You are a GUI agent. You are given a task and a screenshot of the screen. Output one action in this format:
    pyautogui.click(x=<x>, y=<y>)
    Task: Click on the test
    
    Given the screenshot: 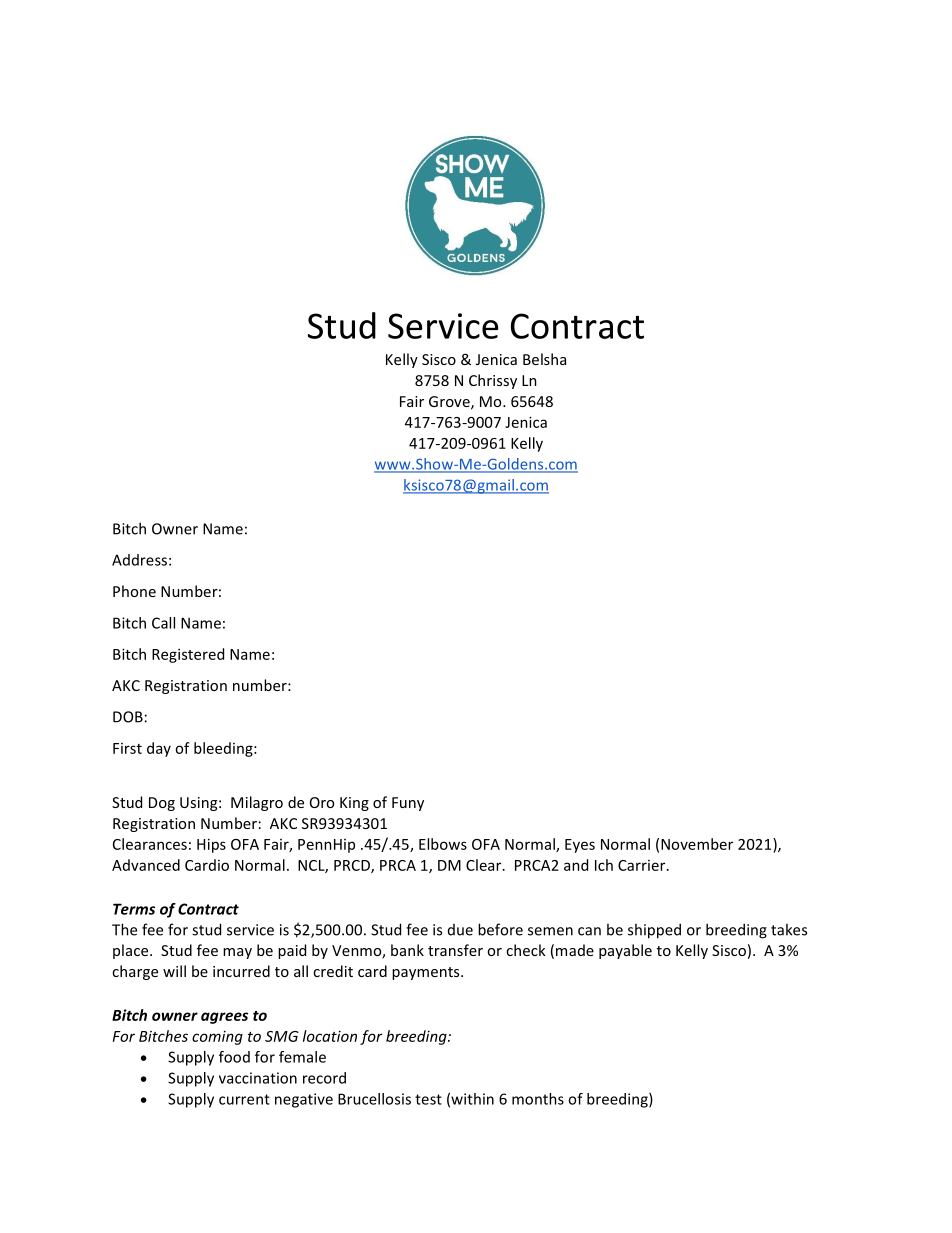 What is the action you would take?
    pyautogui.click(x=428, y=1099)
